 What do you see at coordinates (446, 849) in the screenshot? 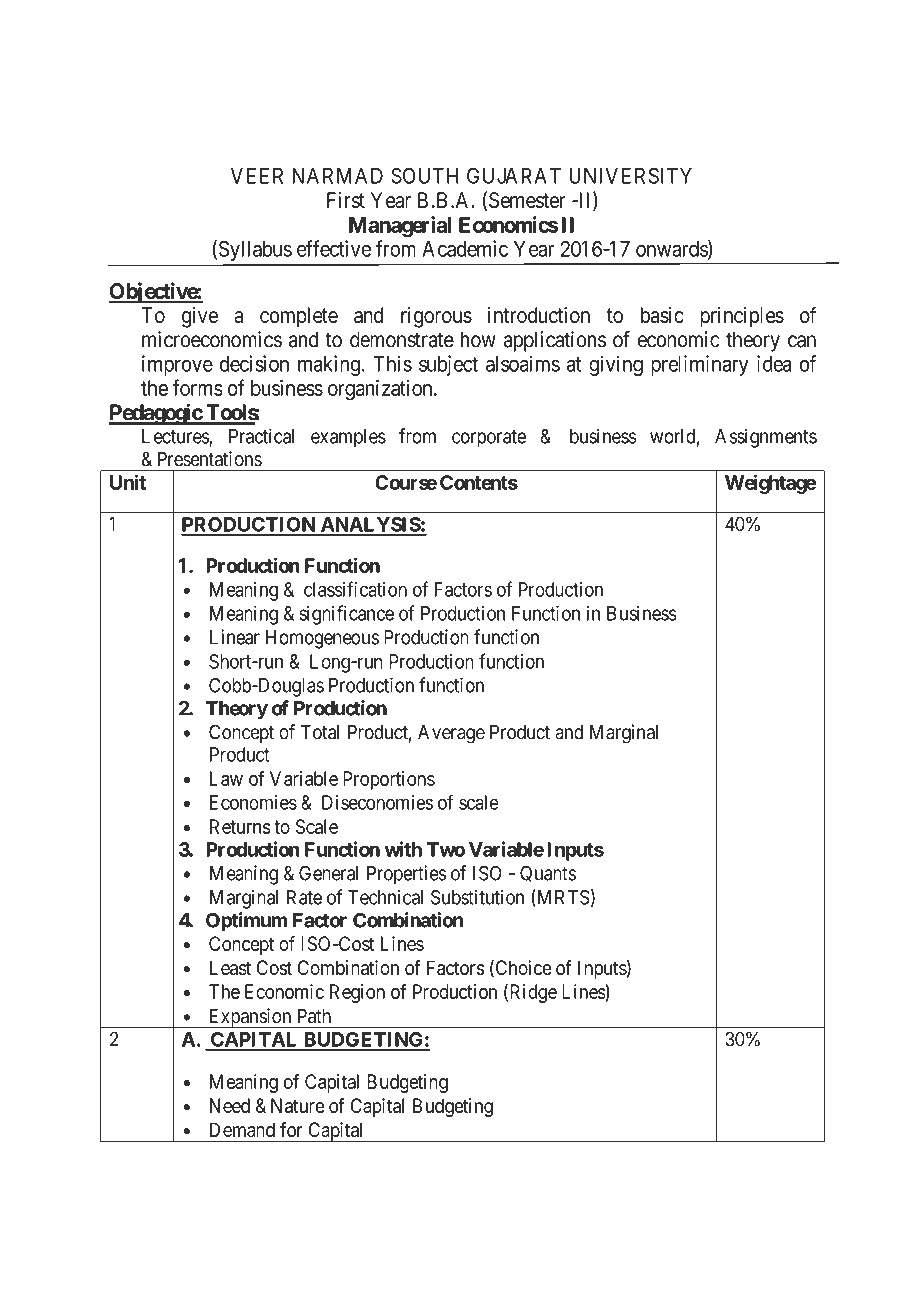
I see `Two` at bounding box center [446, 849].
